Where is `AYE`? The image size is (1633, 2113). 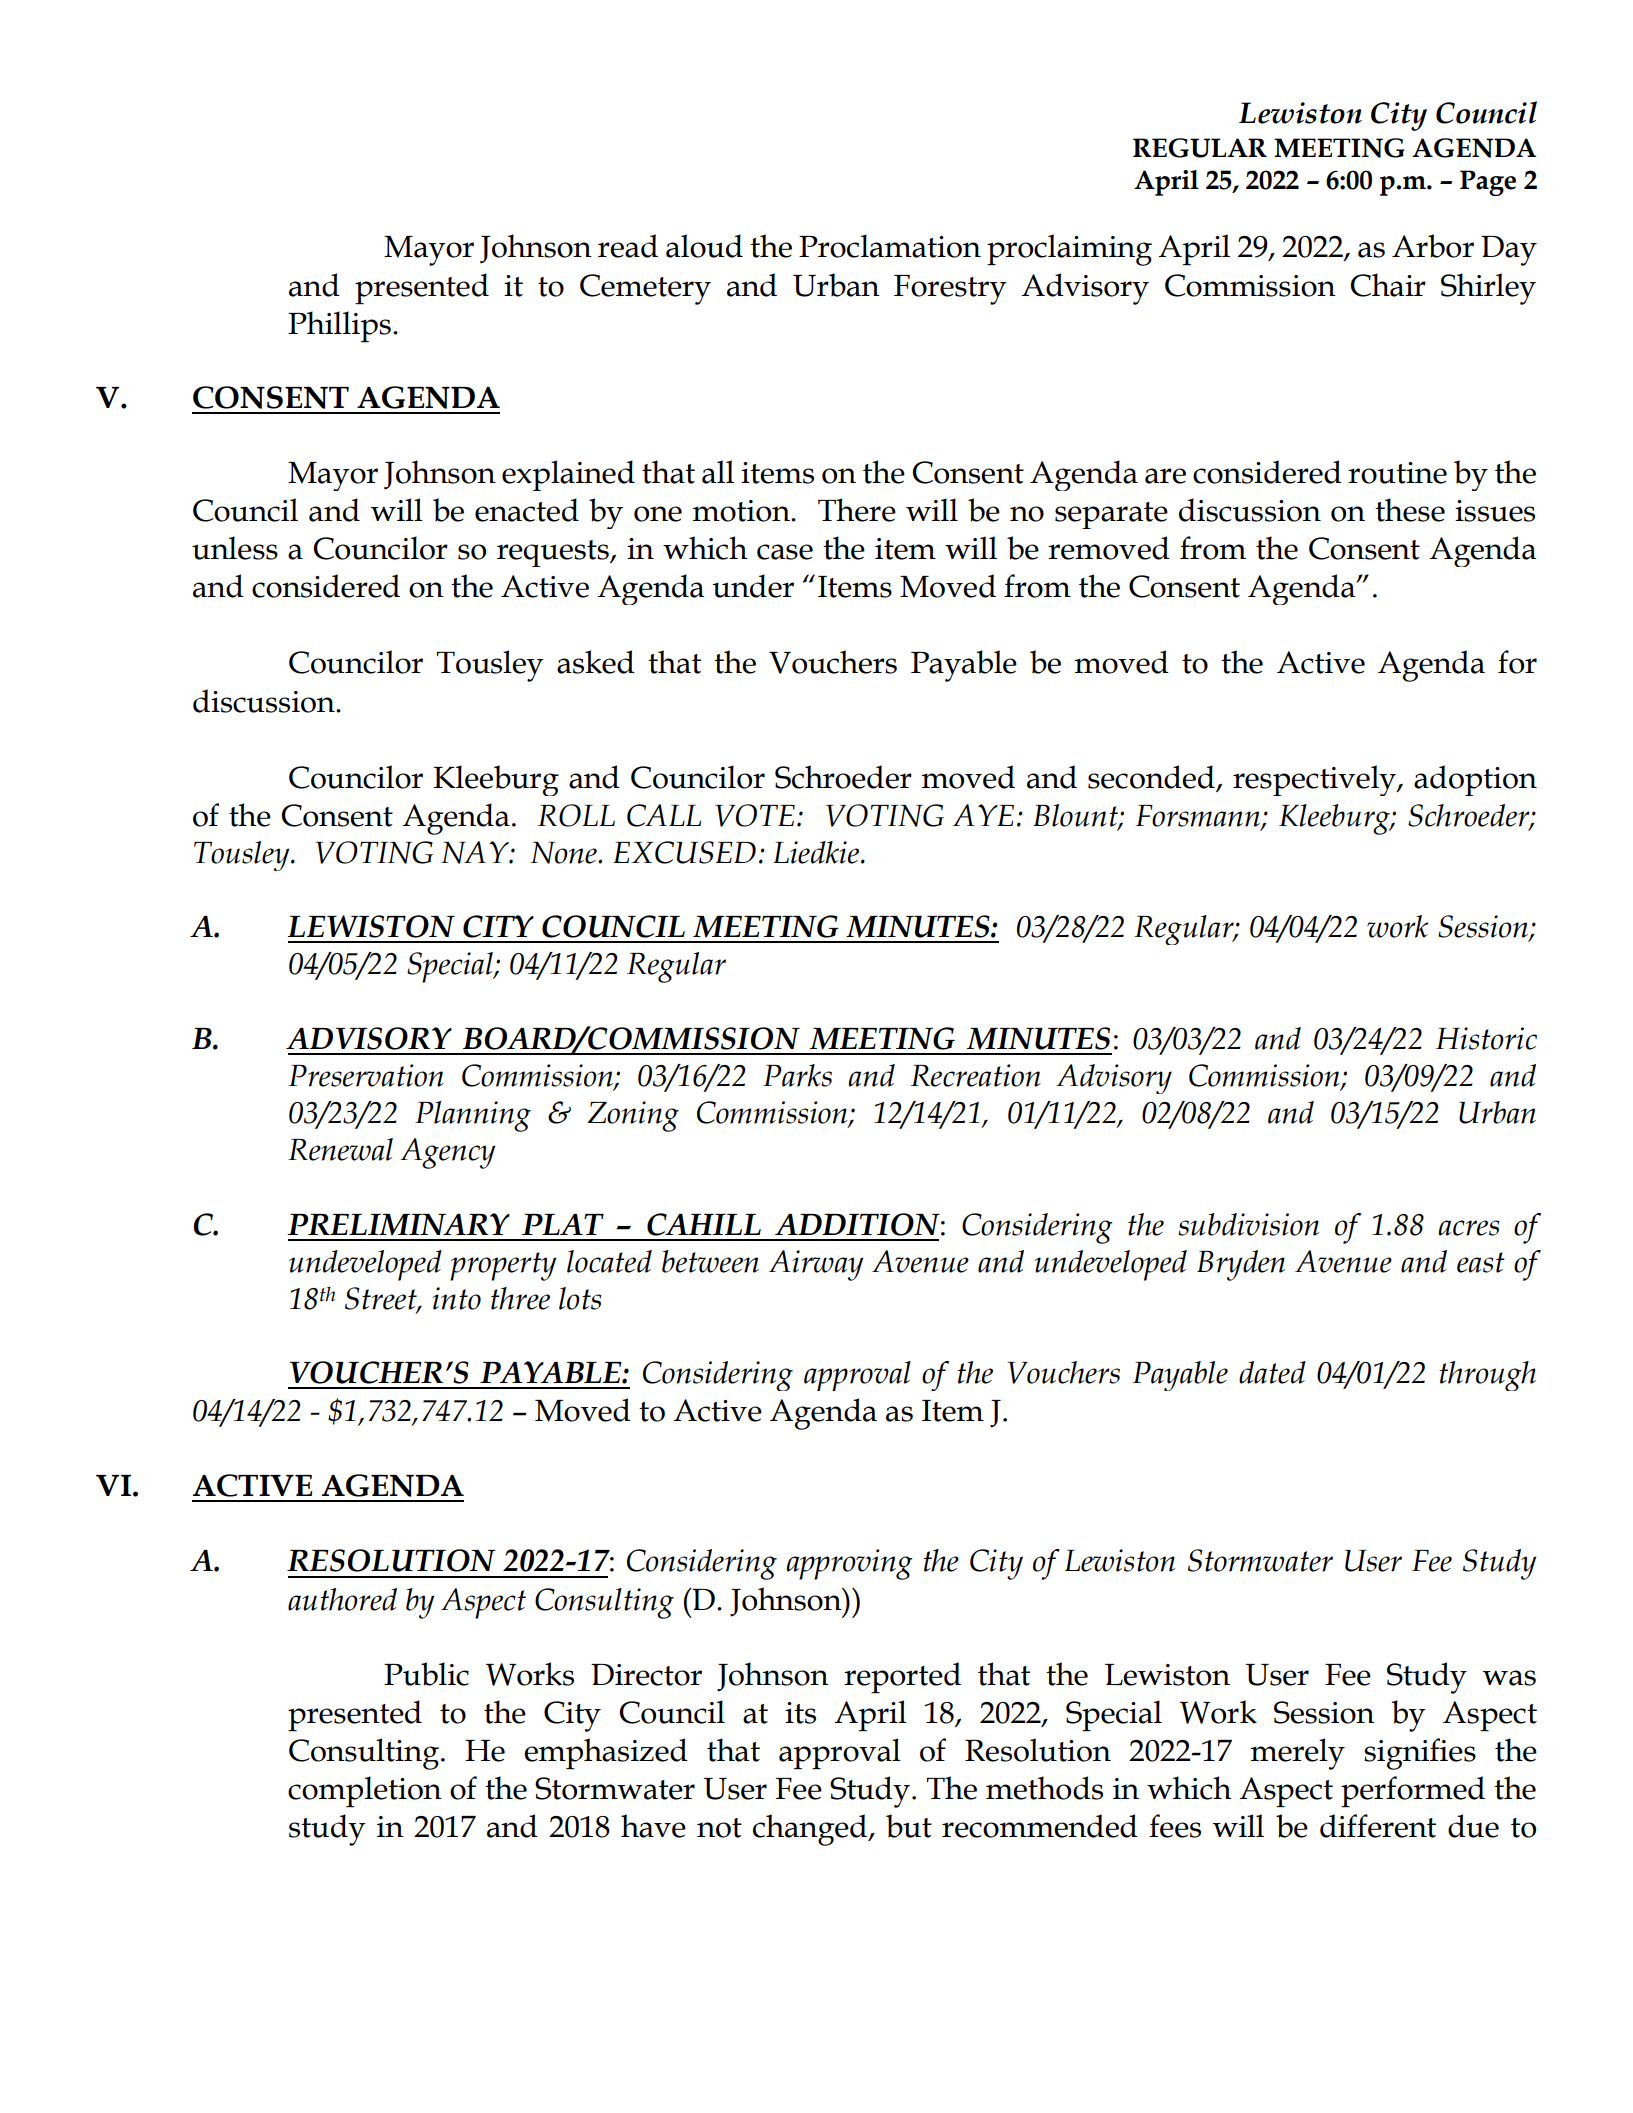
AYE is located at coordinates (983, 815).
